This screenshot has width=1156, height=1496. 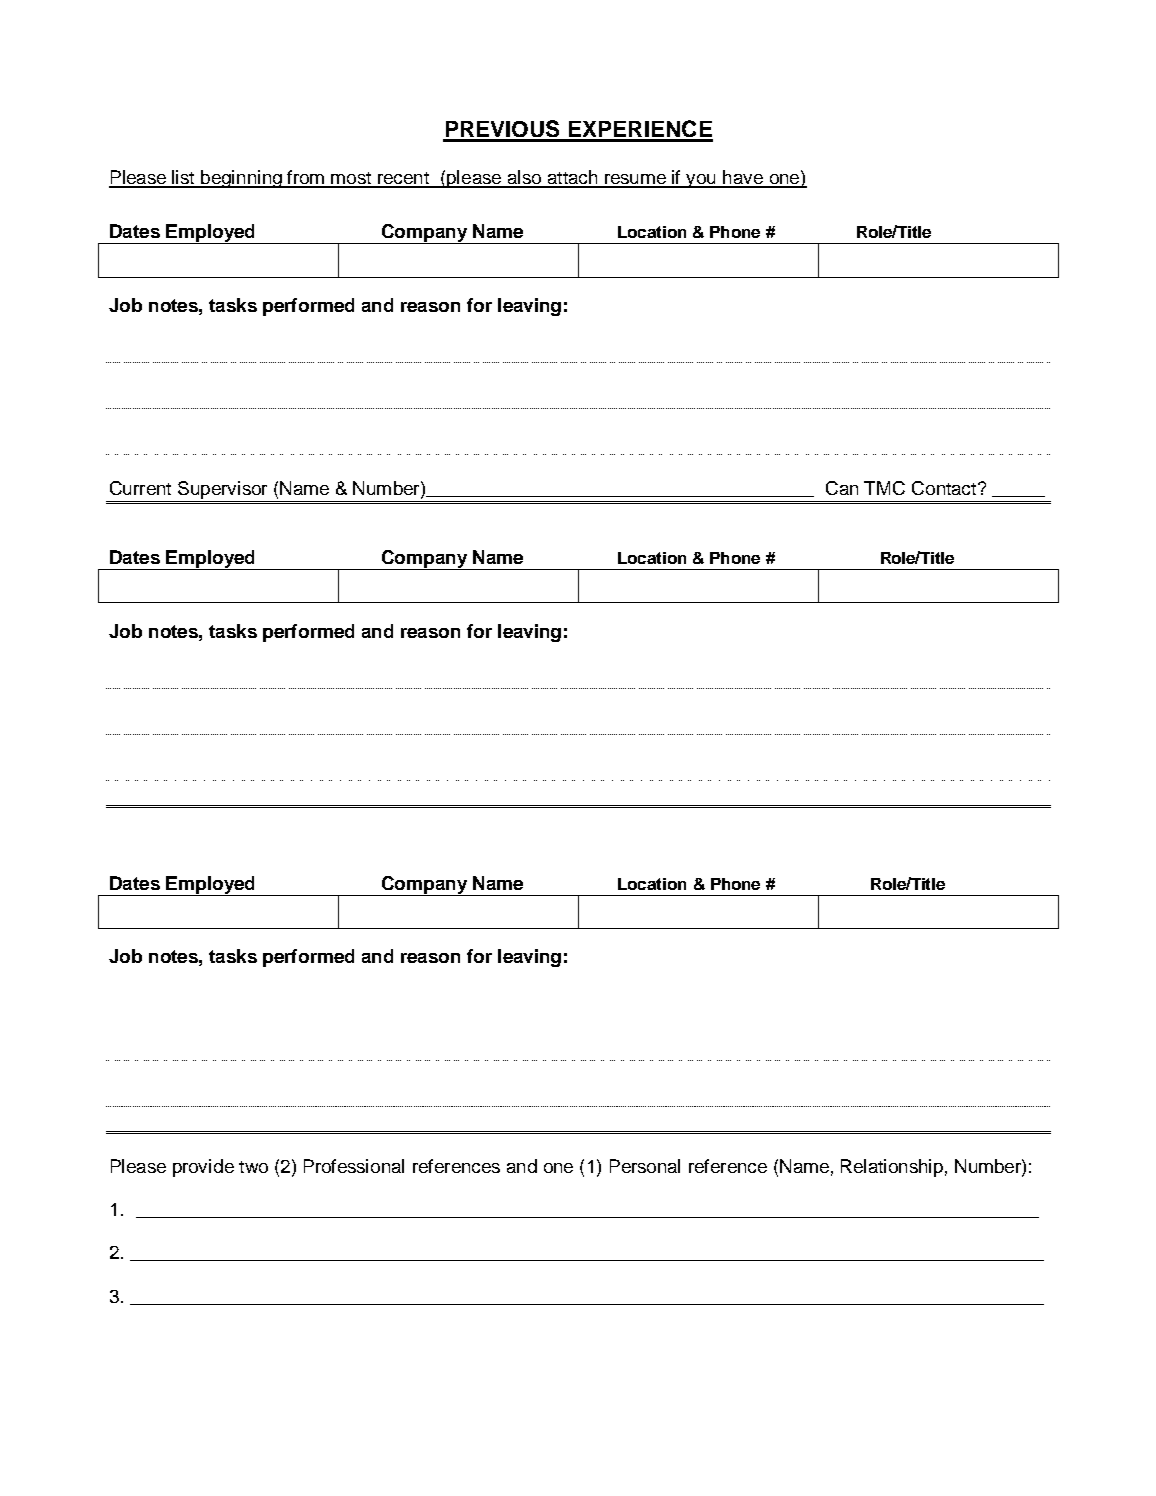 What do you see at coordinates (743, 178) in the screenshot?
I see `have` at bounding box center [743, 178].
